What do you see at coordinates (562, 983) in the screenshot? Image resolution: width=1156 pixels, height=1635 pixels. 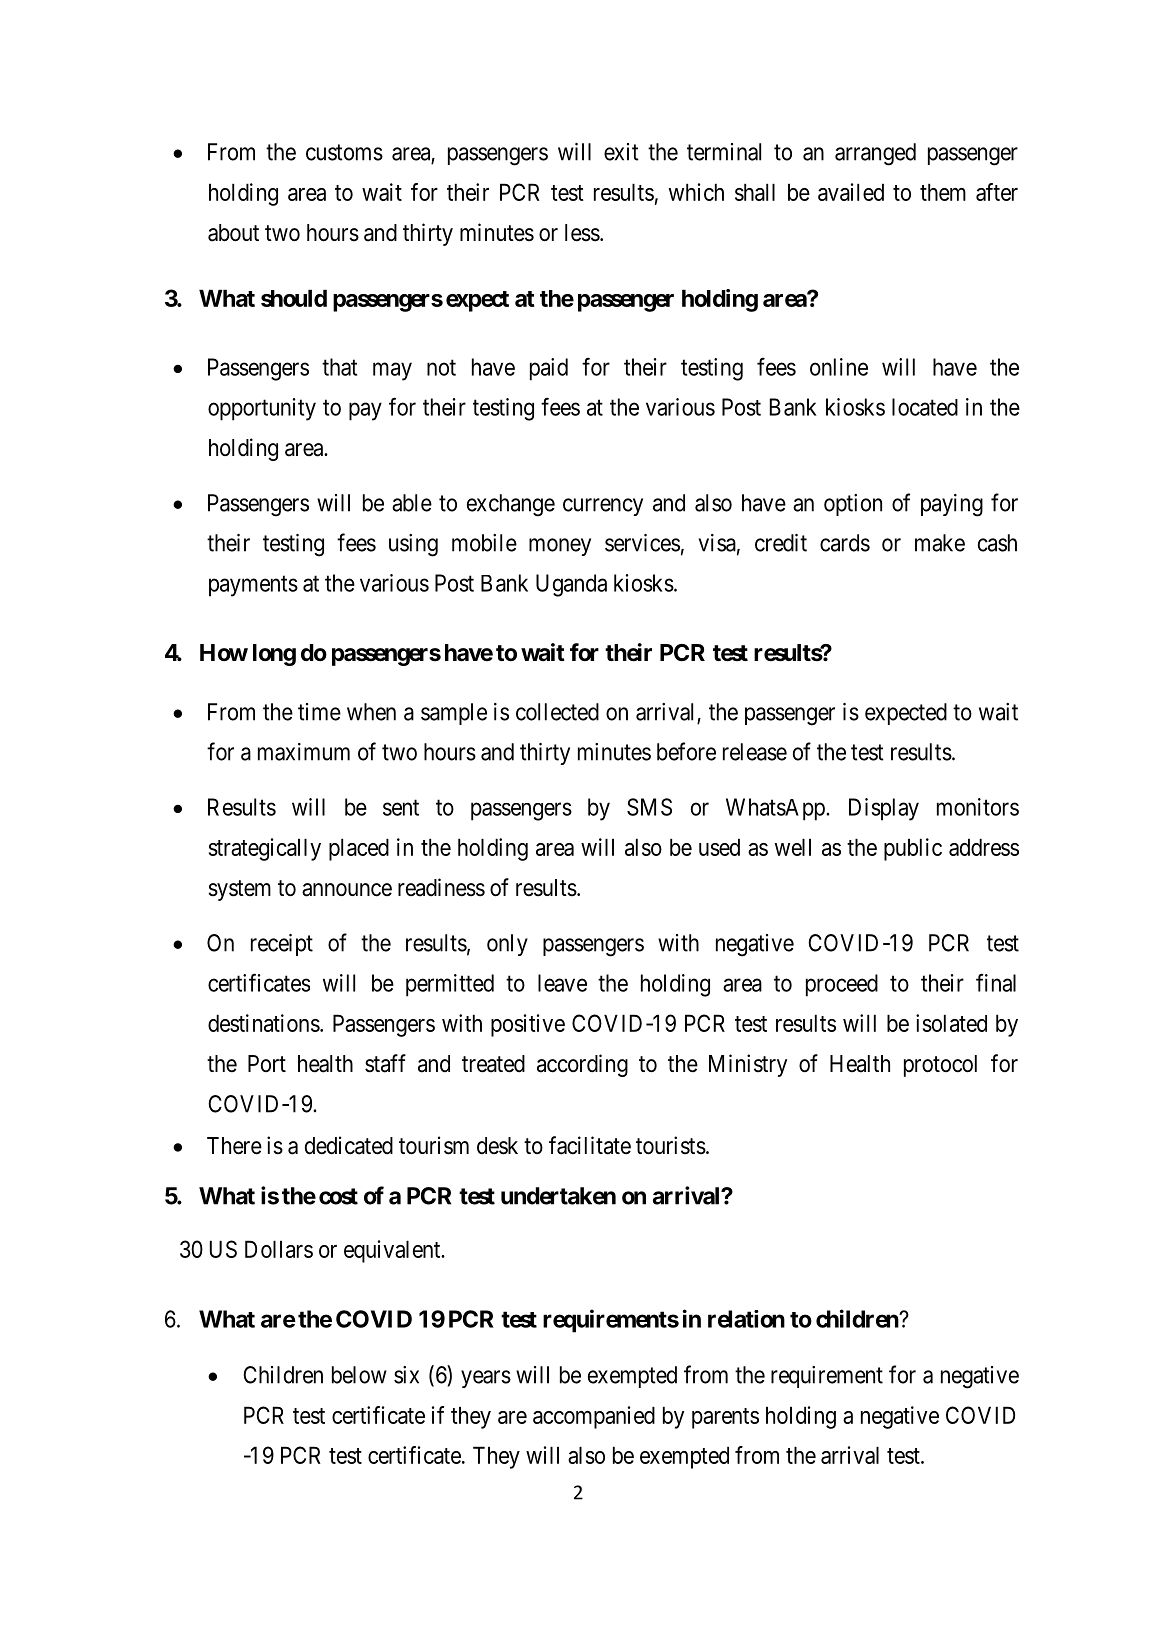 I see `leave` at bounding box center [562, 983].
